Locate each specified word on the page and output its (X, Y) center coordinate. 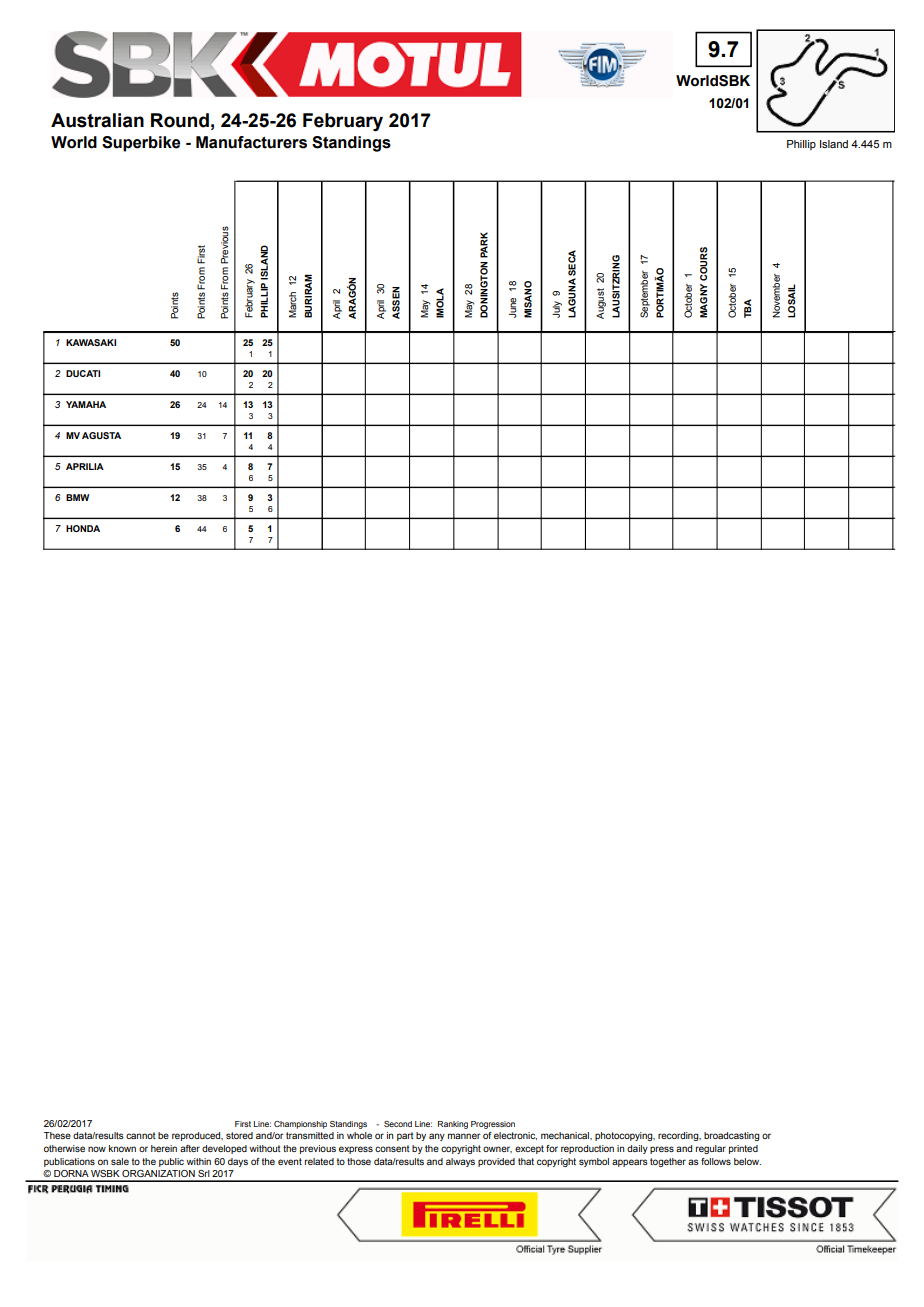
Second (398, 1124)
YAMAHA (86, 404)
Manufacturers (251, 142)
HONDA (83, 528)
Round (180, 120)
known (122, 1148)
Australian (97, 120)
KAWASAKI (91, 342)
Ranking (453, 1125)
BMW (77, 497)
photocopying (625, 1136)
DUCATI (83, 373)
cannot (141, 1135)
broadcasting (732, 1136)
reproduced (197, 1136)
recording (679, 1136)
